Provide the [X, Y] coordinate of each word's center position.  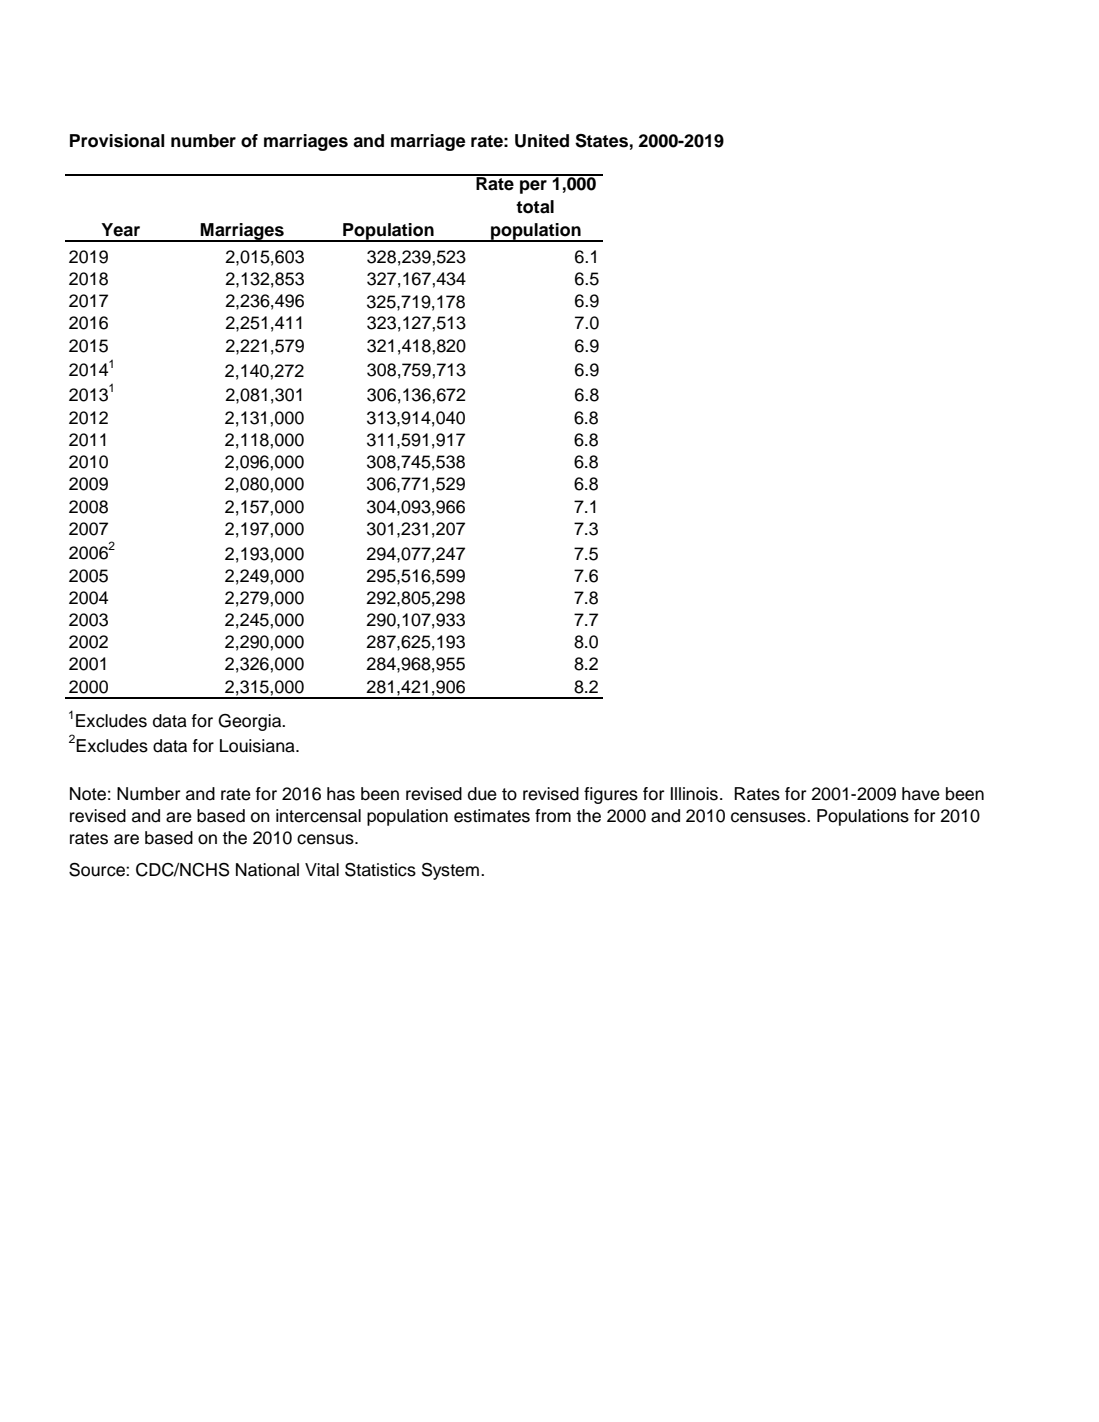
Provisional [117, 141]
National [267, 870]
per [533, 187]
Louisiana [258, 746]
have [921, 794]
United [542, 141]
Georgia [251, 722]
